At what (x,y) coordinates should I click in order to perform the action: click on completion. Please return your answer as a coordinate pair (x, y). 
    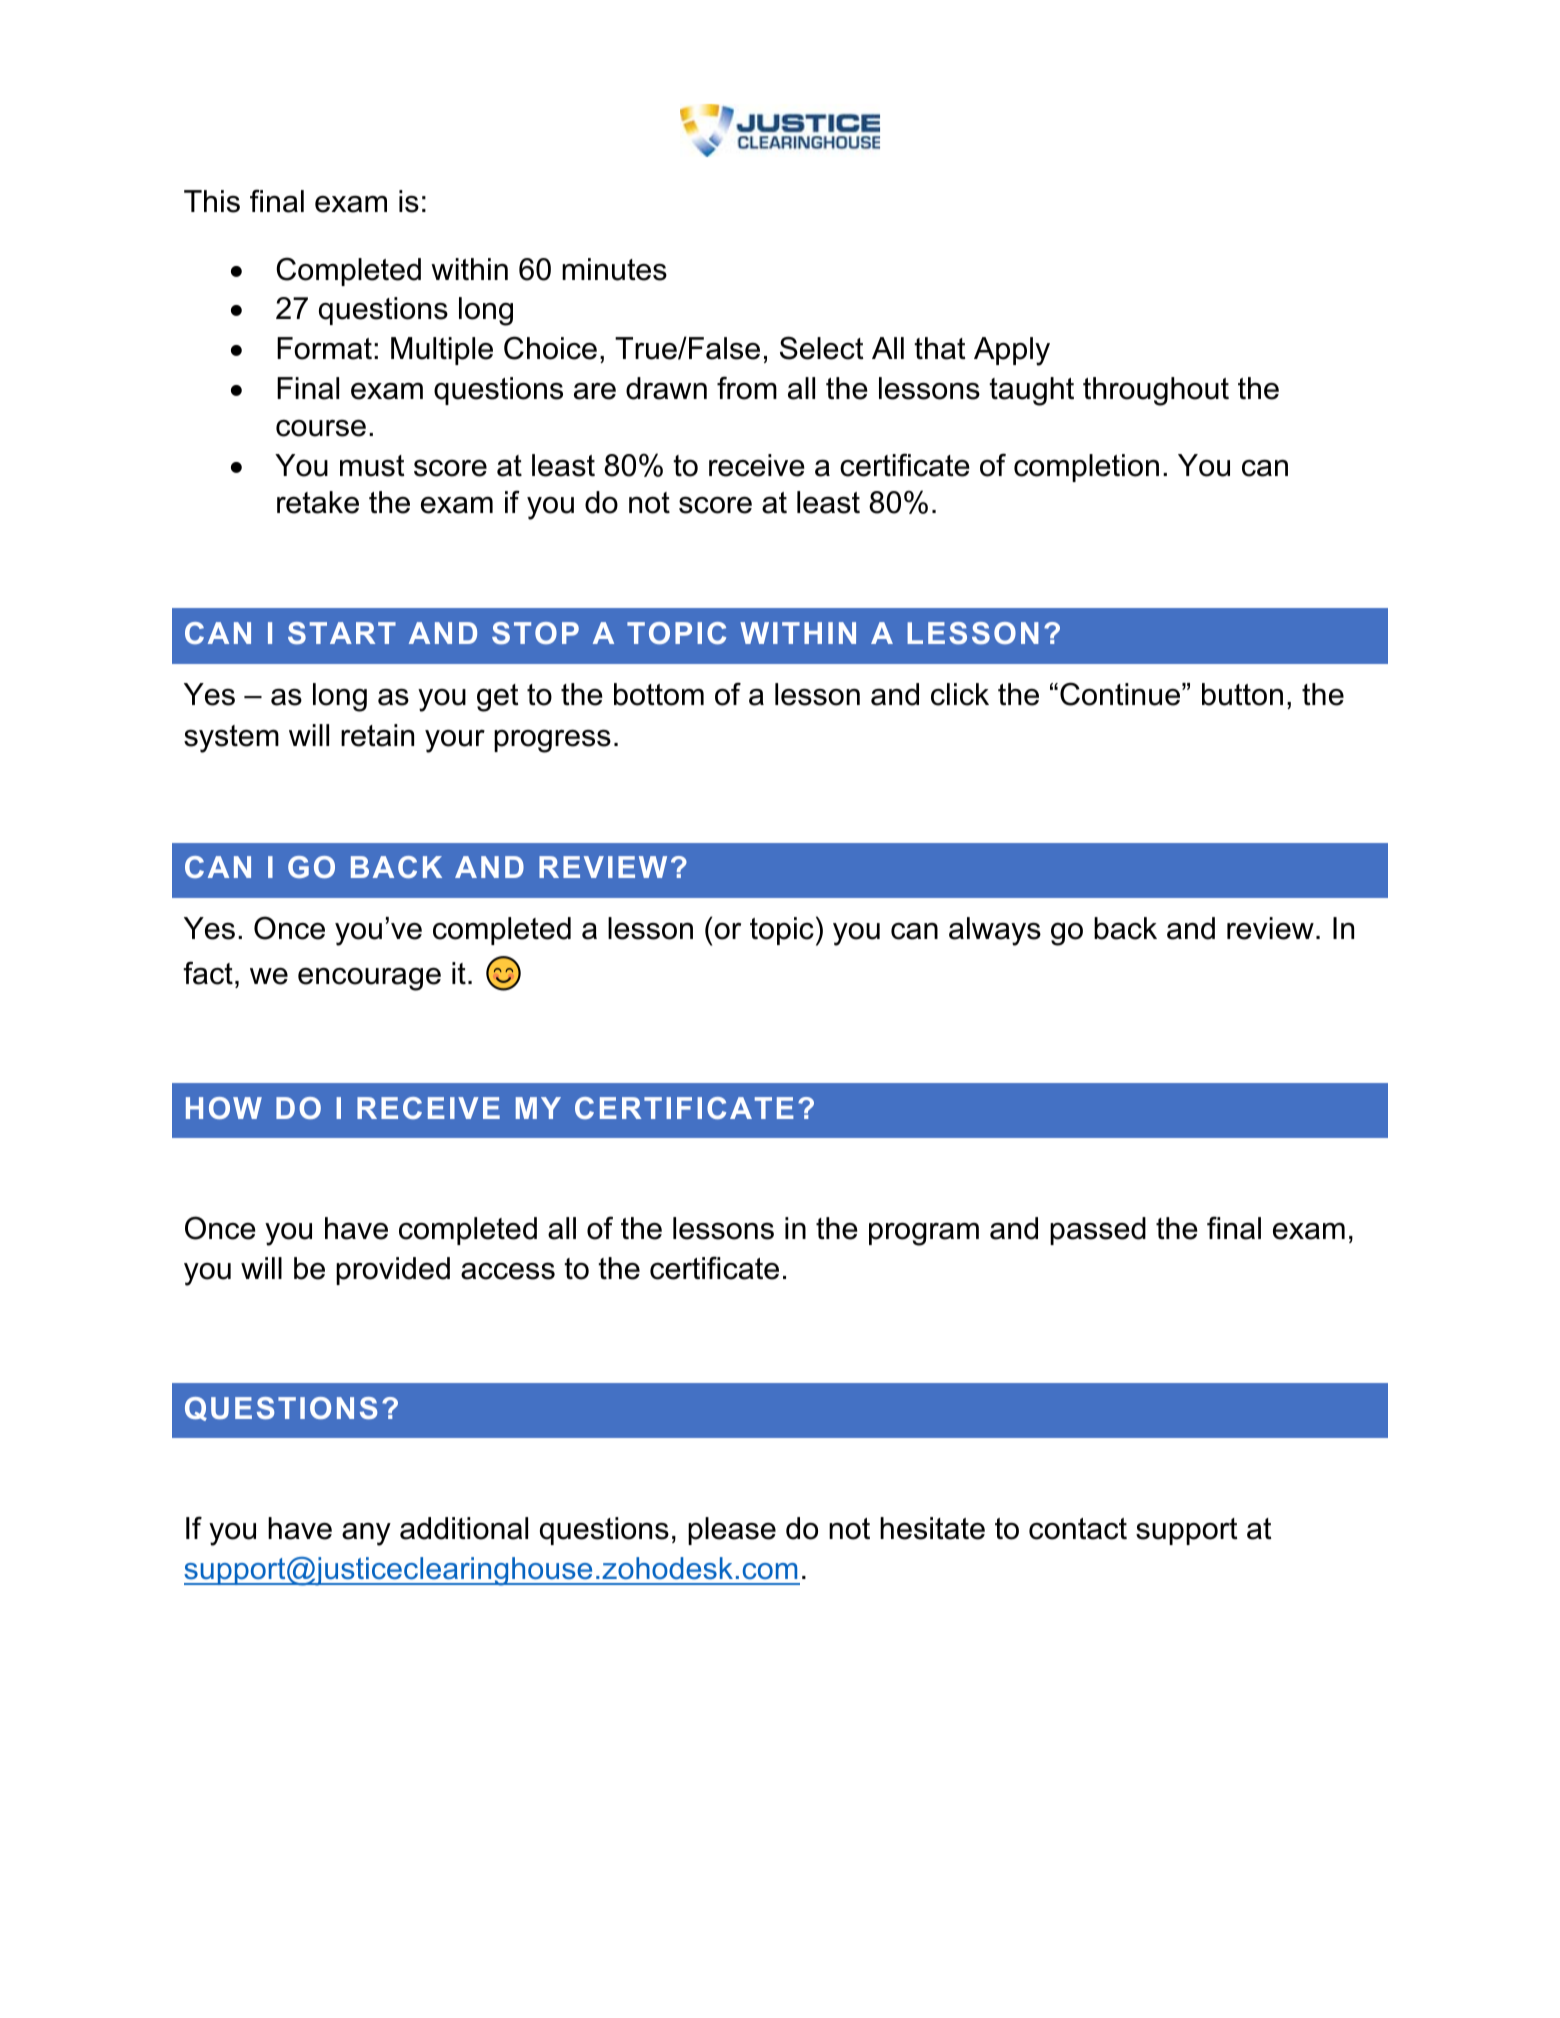
    Looking at the image, I should click on (1086, 468).
